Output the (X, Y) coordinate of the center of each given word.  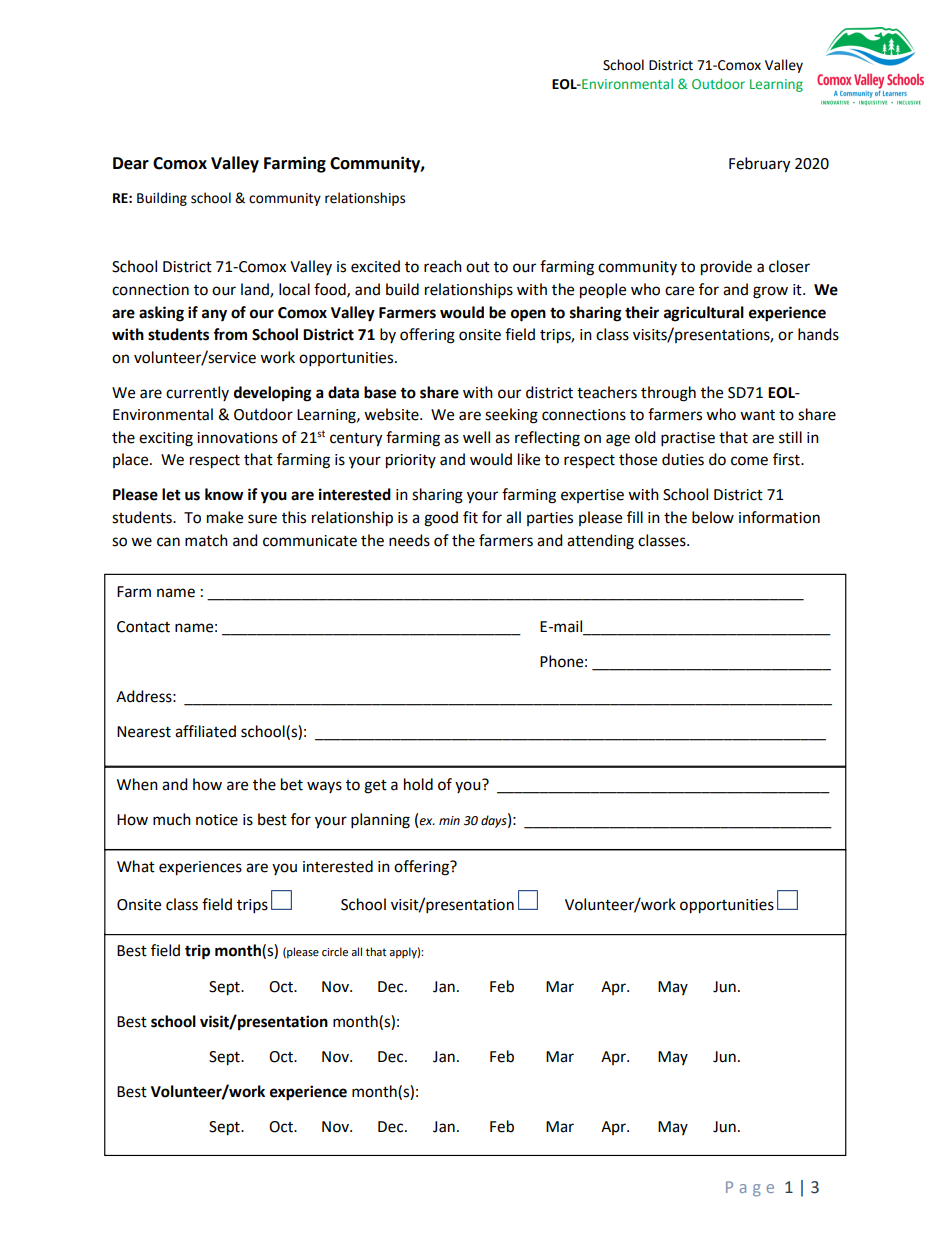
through (668, 394)
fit (470, 517)
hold (418, 784)
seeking (511, 416)
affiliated (205, 731)
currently (197, 393)
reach (443, 266)
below (713, 517)
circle (335, 952)
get (375, 787)
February (759, 165)
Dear (131, 163)
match (206, 540)
